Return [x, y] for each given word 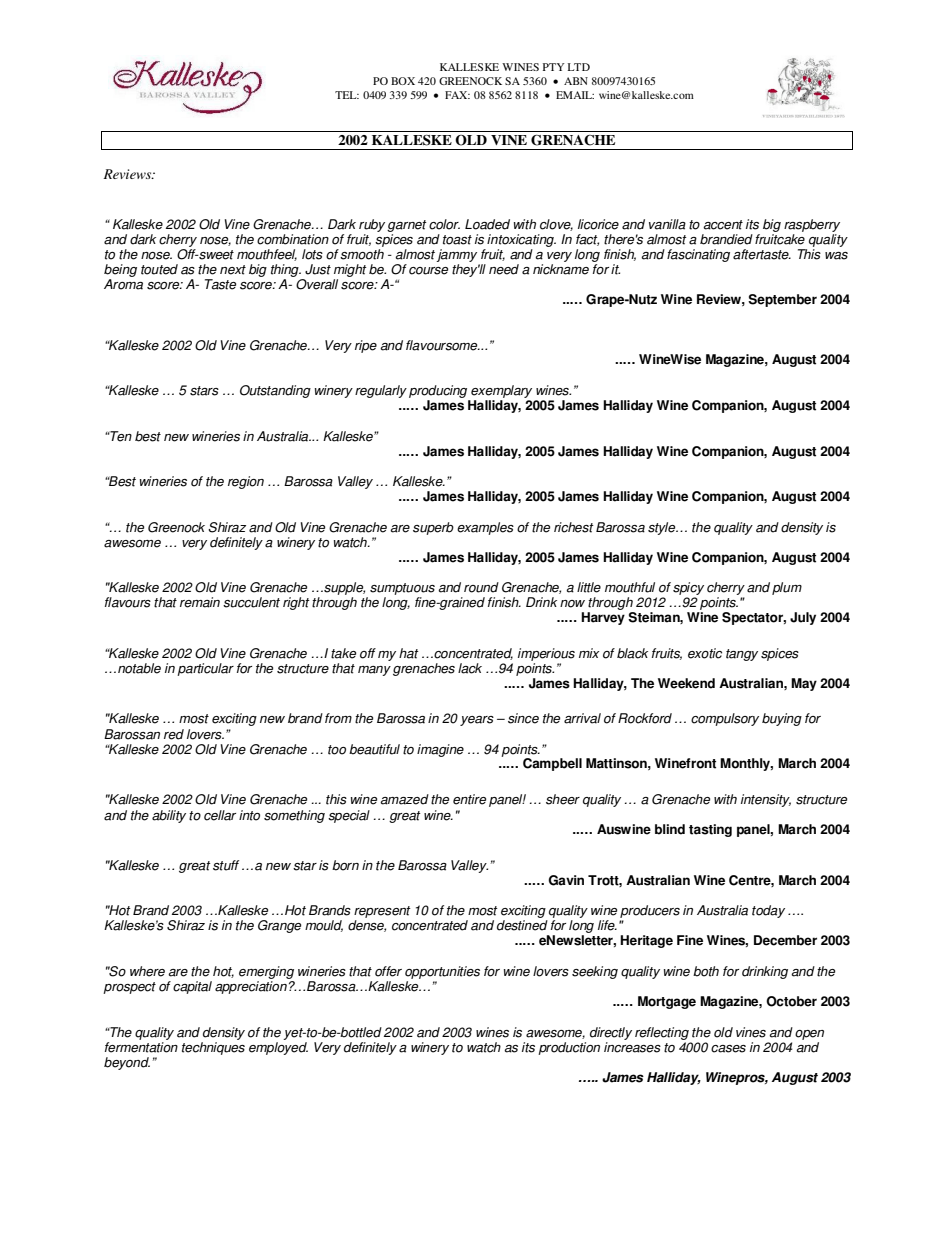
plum [787, 588]
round [481, 587]
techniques [213, 1047]
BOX [403, 81]
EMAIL [575, 95]
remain [200, 602]
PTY [554, 67]
